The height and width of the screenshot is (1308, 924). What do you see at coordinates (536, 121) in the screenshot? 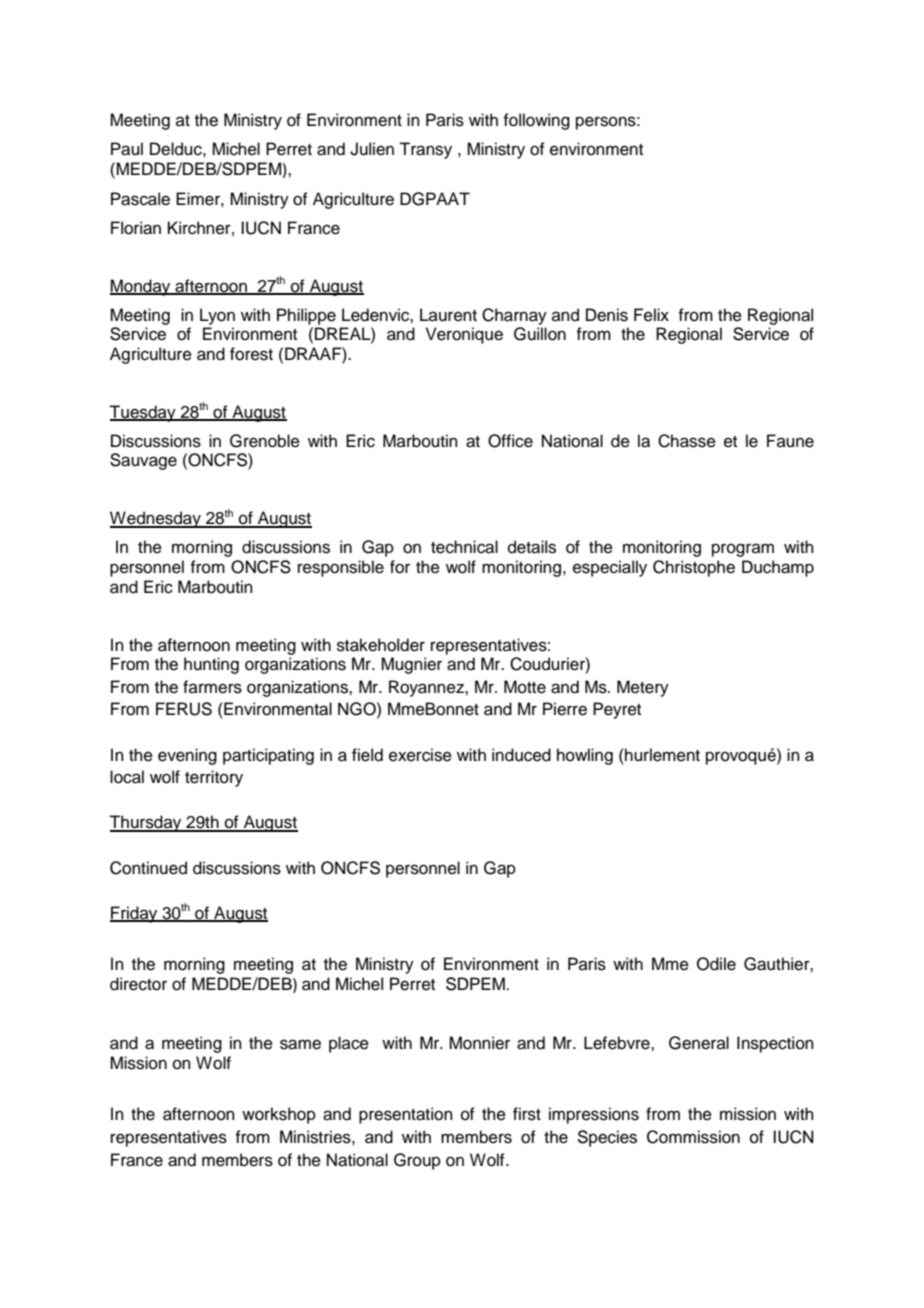
I see `following` at bounding box center [536, 121].
